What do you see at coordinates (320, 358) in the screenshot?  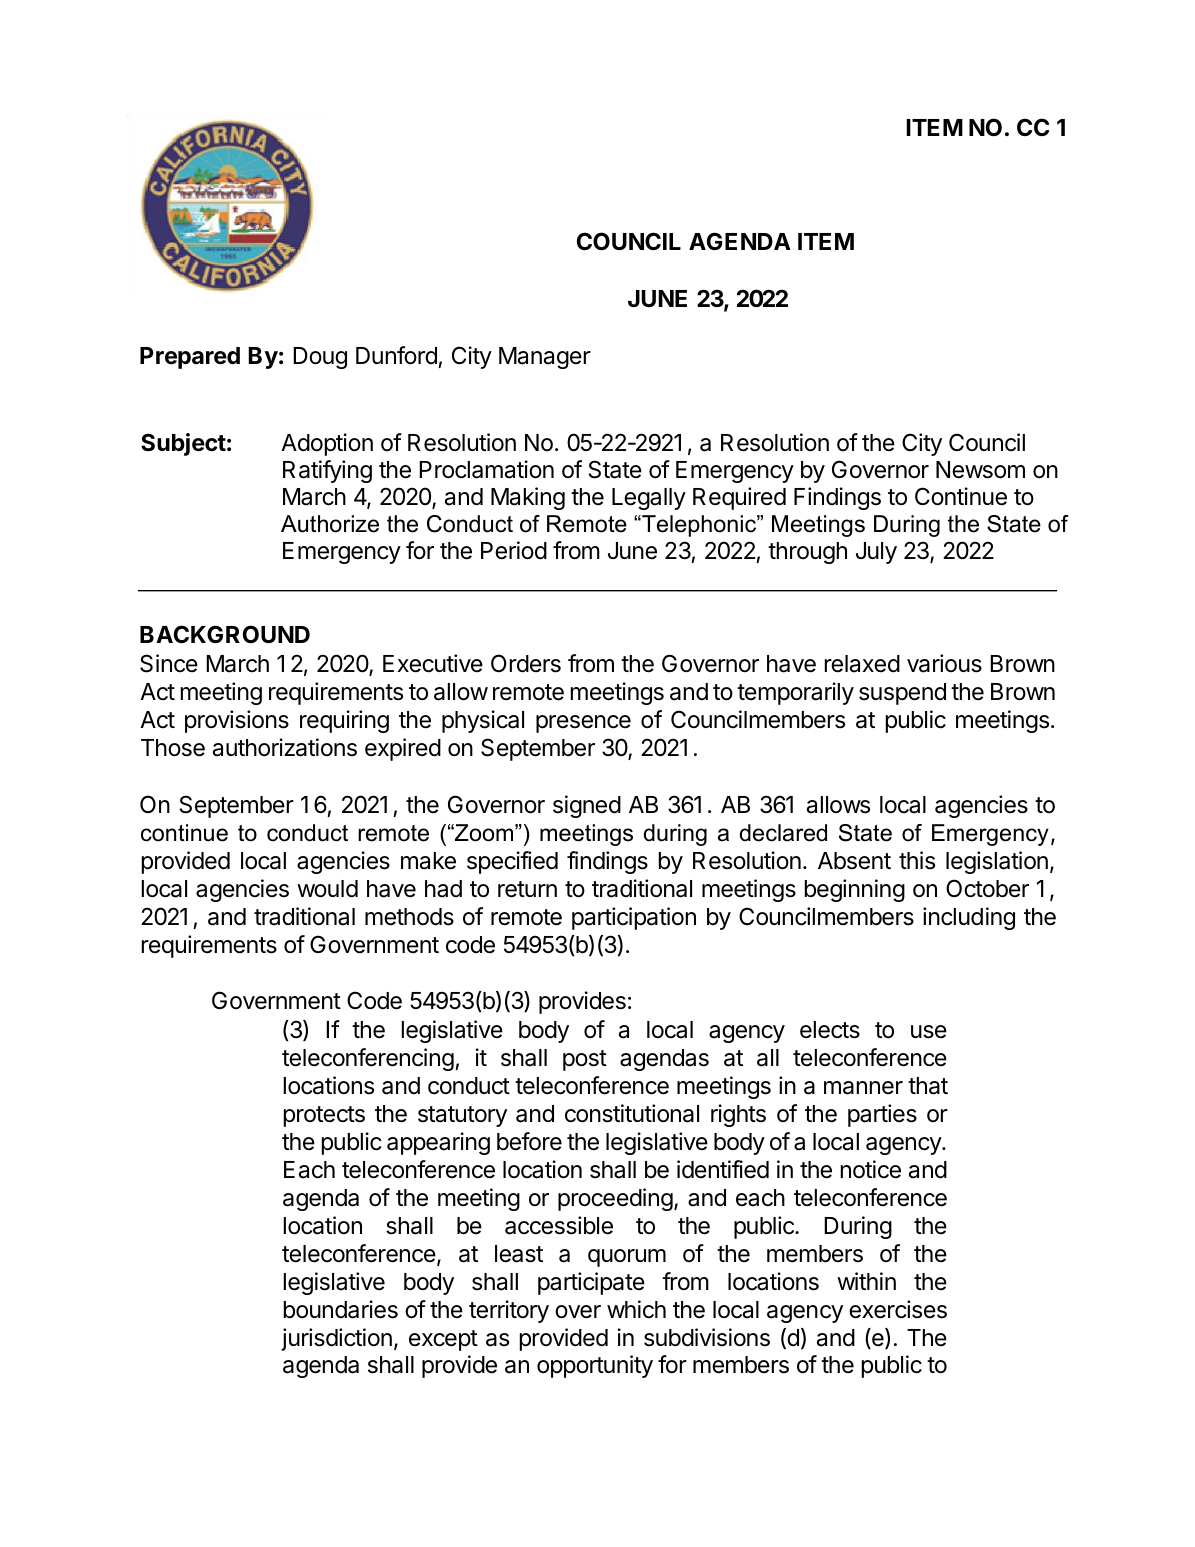 I see `Doug` at bounding box center [320, 358].
